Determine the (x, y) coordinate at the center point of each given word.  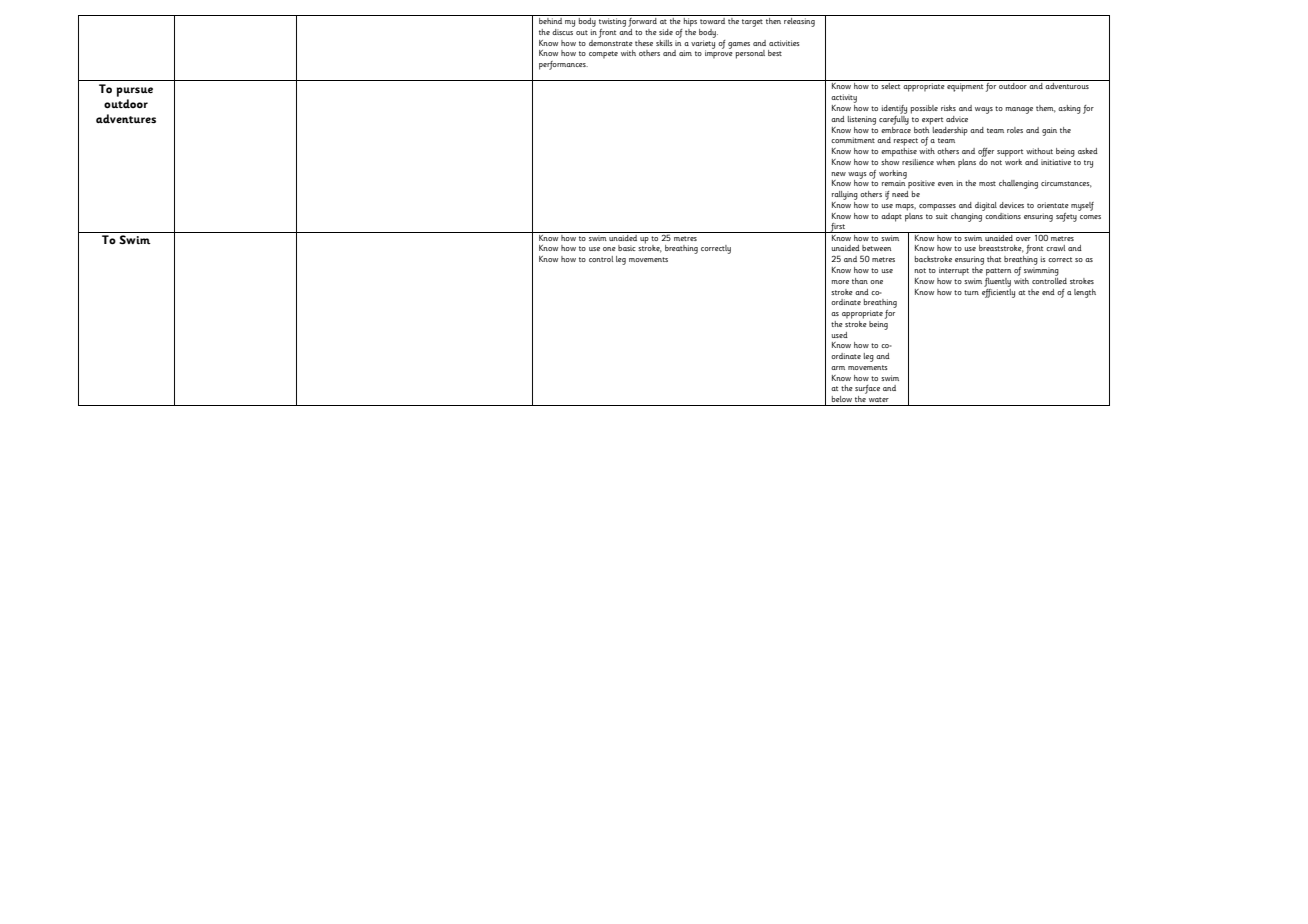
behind (550, 21)
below (842, 399)
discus (563, 30)
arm (838, 368)
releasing (799, 22)
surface (867, 391)
